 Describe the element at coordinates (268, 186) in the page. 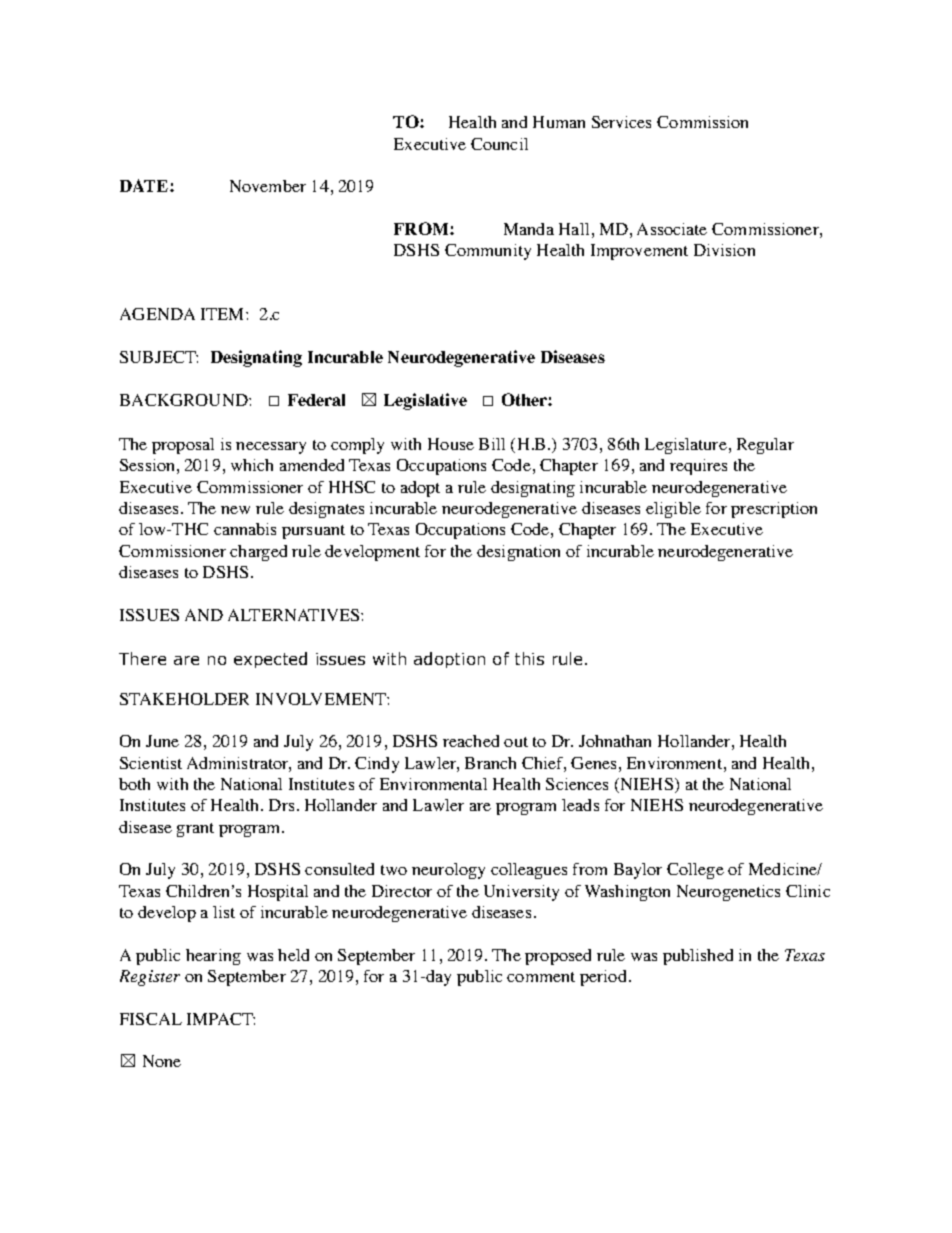

I see `November` at that location.
